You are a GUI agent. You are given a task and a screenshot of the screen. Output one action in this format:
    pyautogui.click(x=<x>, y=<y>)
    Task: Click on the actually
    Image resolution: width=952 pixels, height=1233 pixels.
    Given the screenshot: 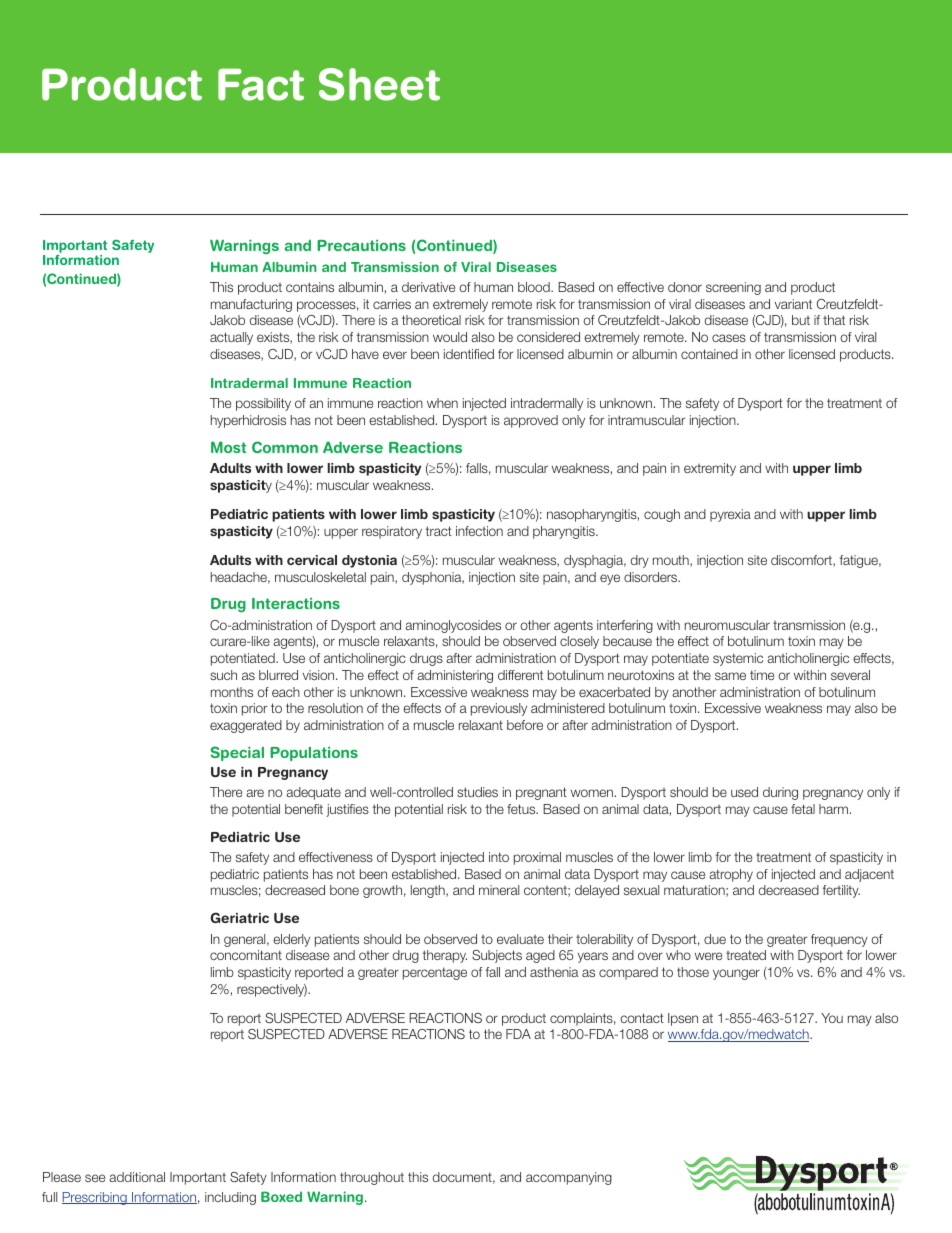 What is the action you would take?
    pyautogui.click(x=231, y=338)
